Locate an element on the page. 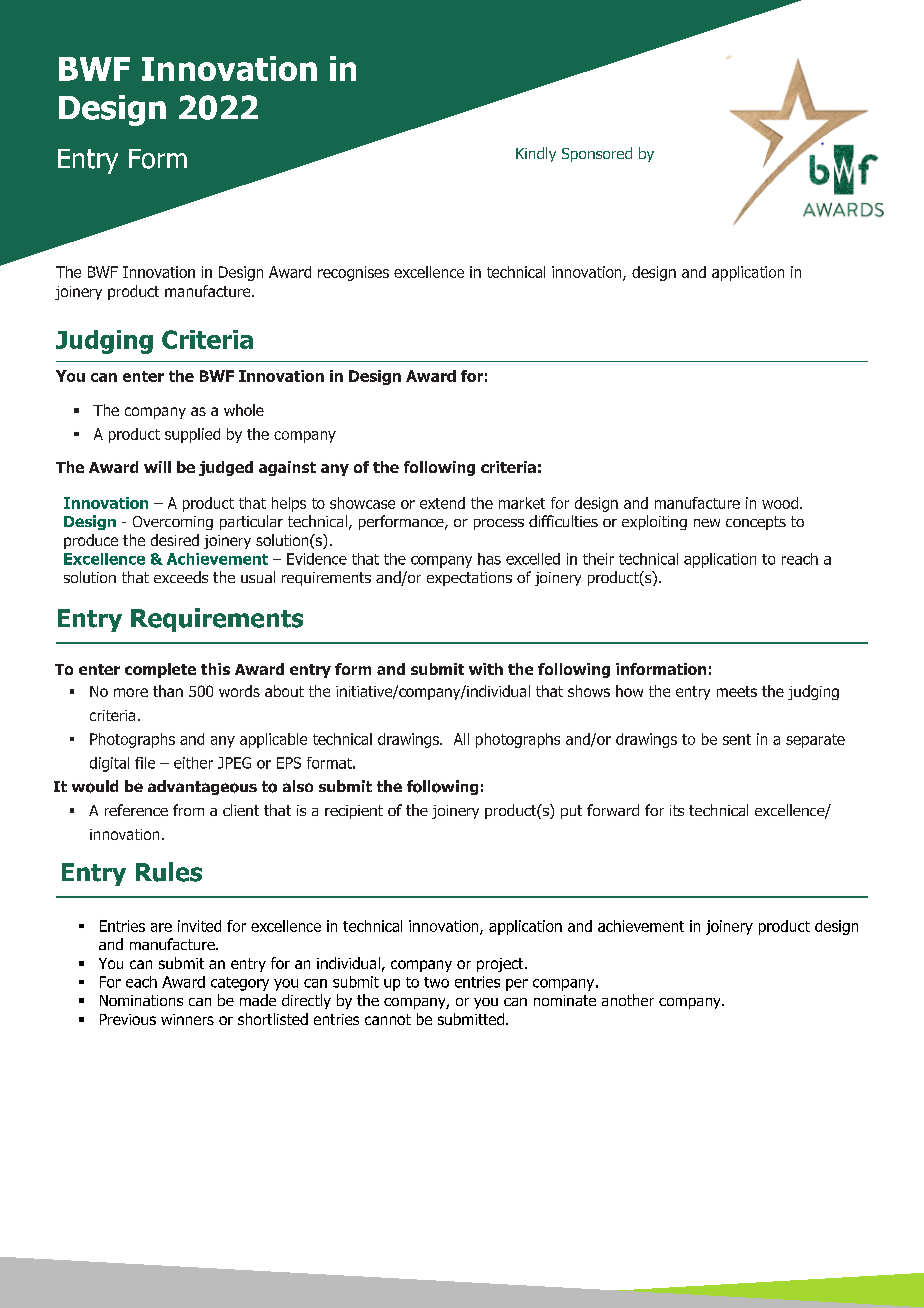  recipient is located at coordinates (354, 812).
